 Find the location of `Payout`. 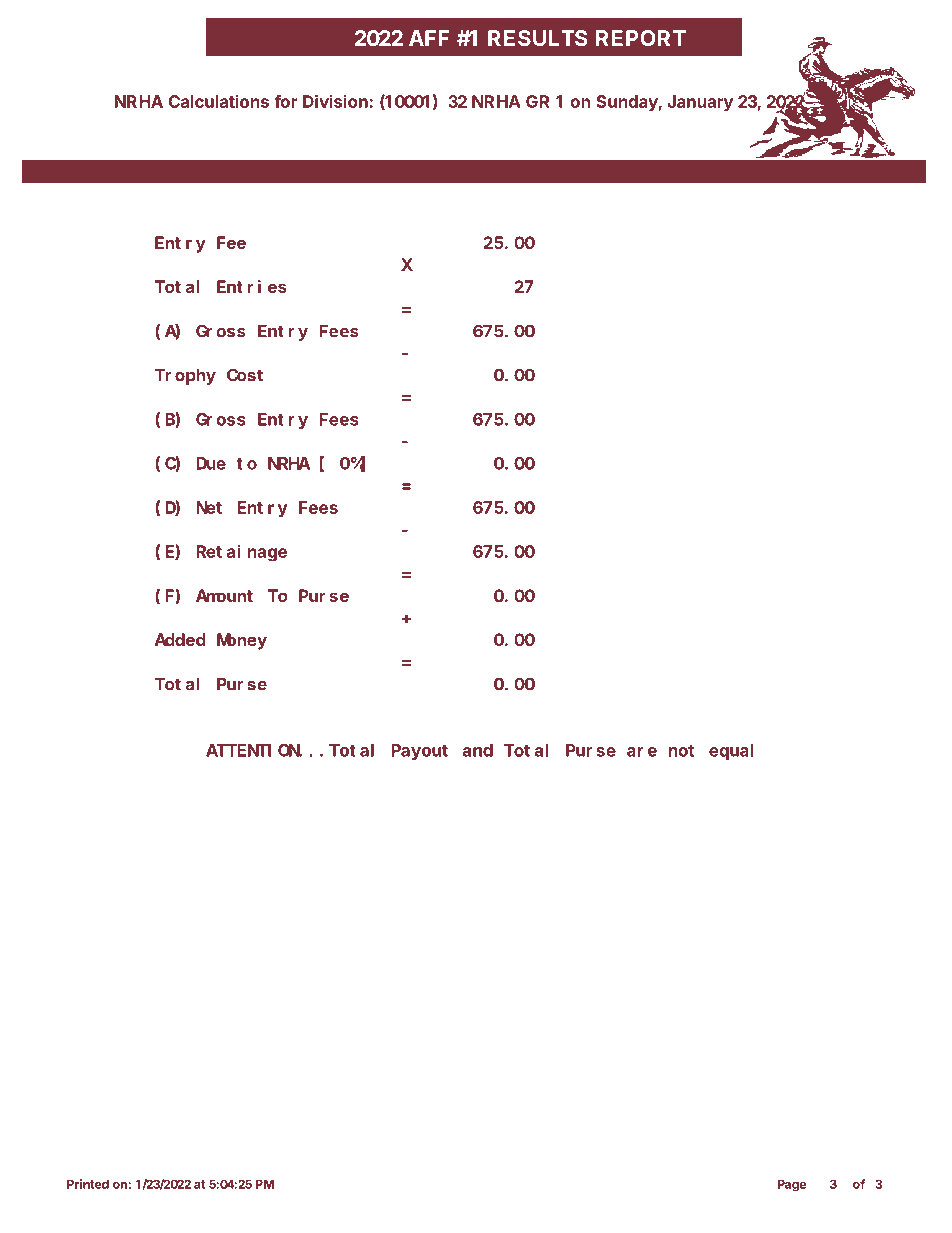

Payout is located at coordinates (419, 752).
